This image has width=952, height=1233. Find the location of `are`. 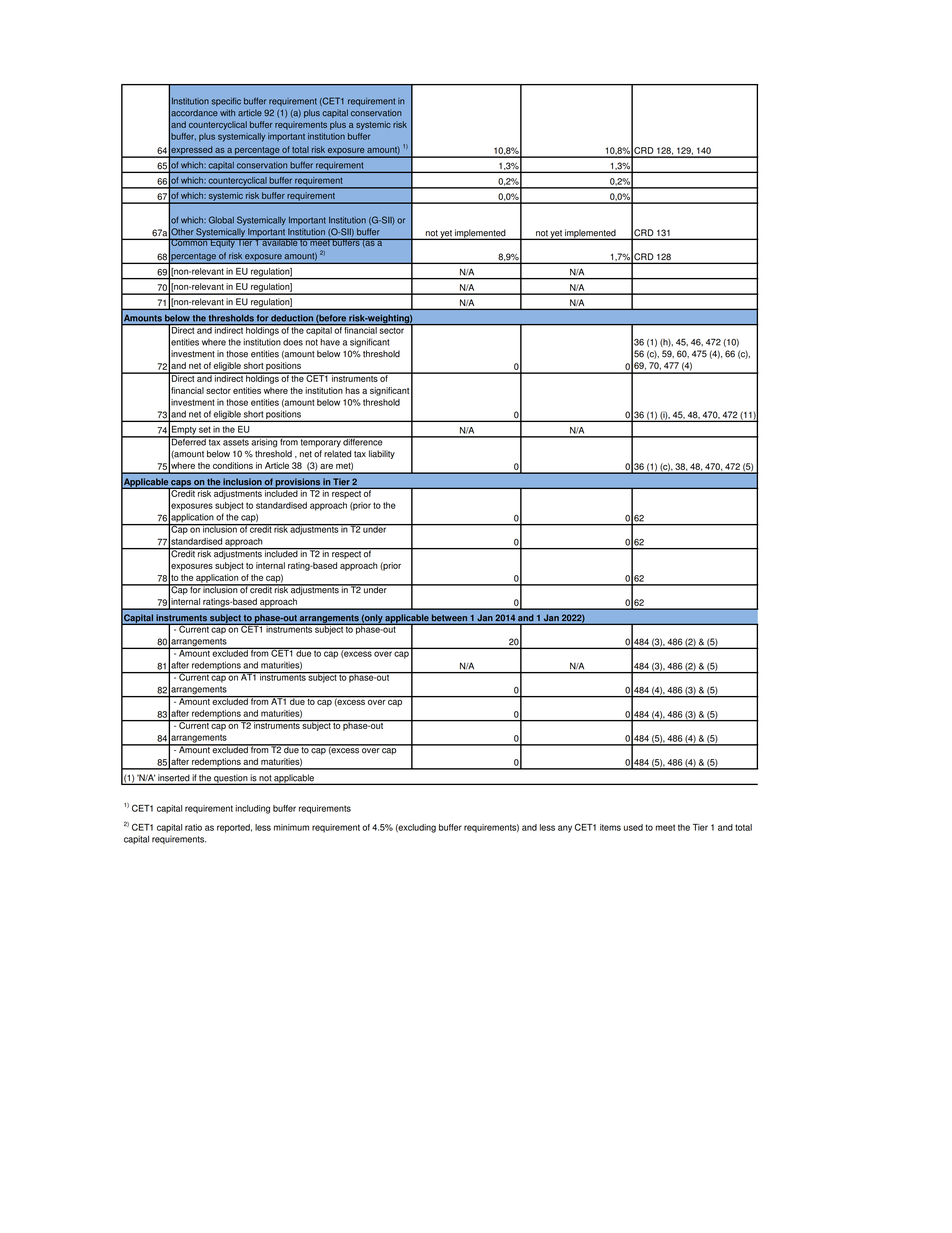

are is located at coordinates (326, 466).
